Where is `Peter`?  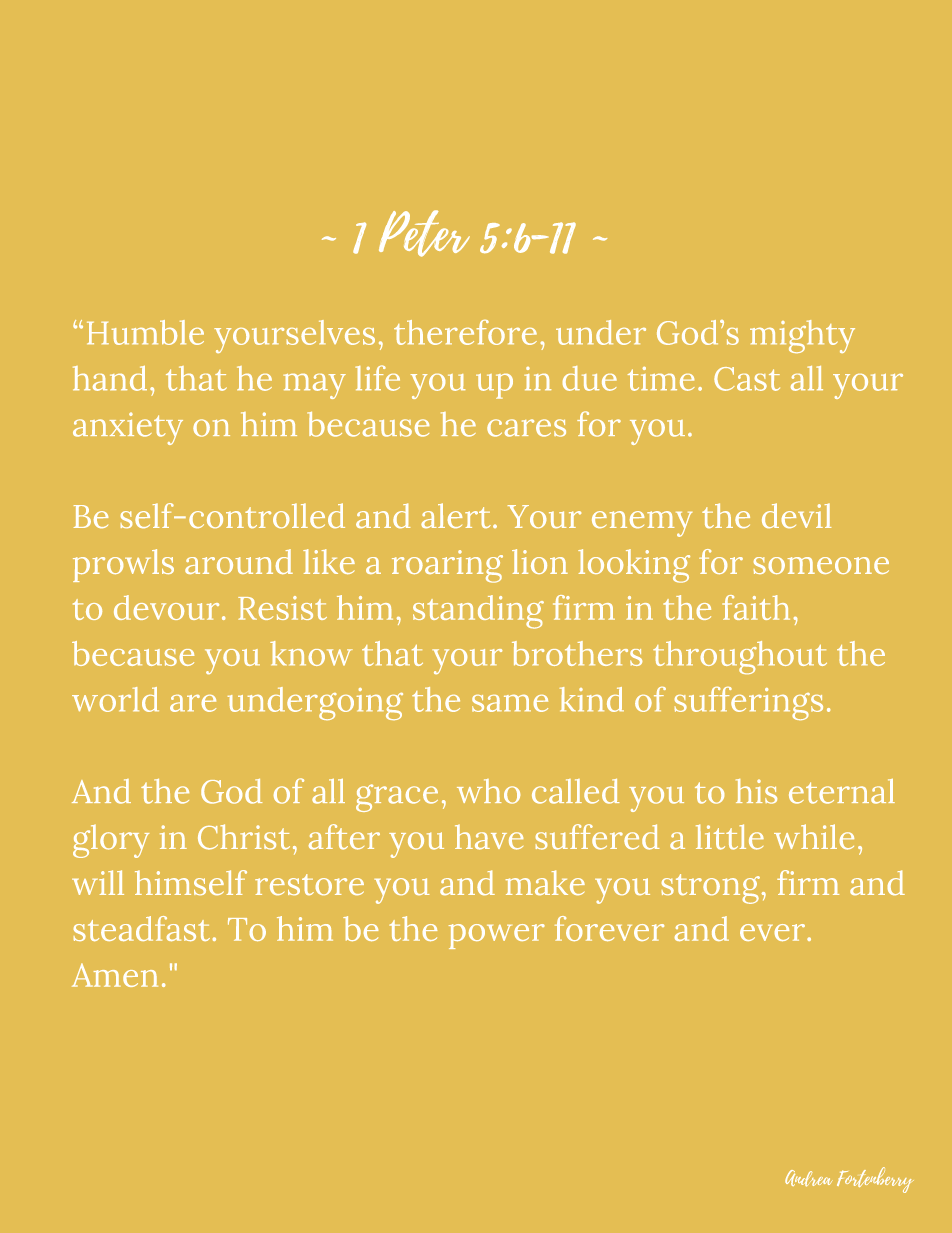
Peter is located at coordinates (424, 233).
